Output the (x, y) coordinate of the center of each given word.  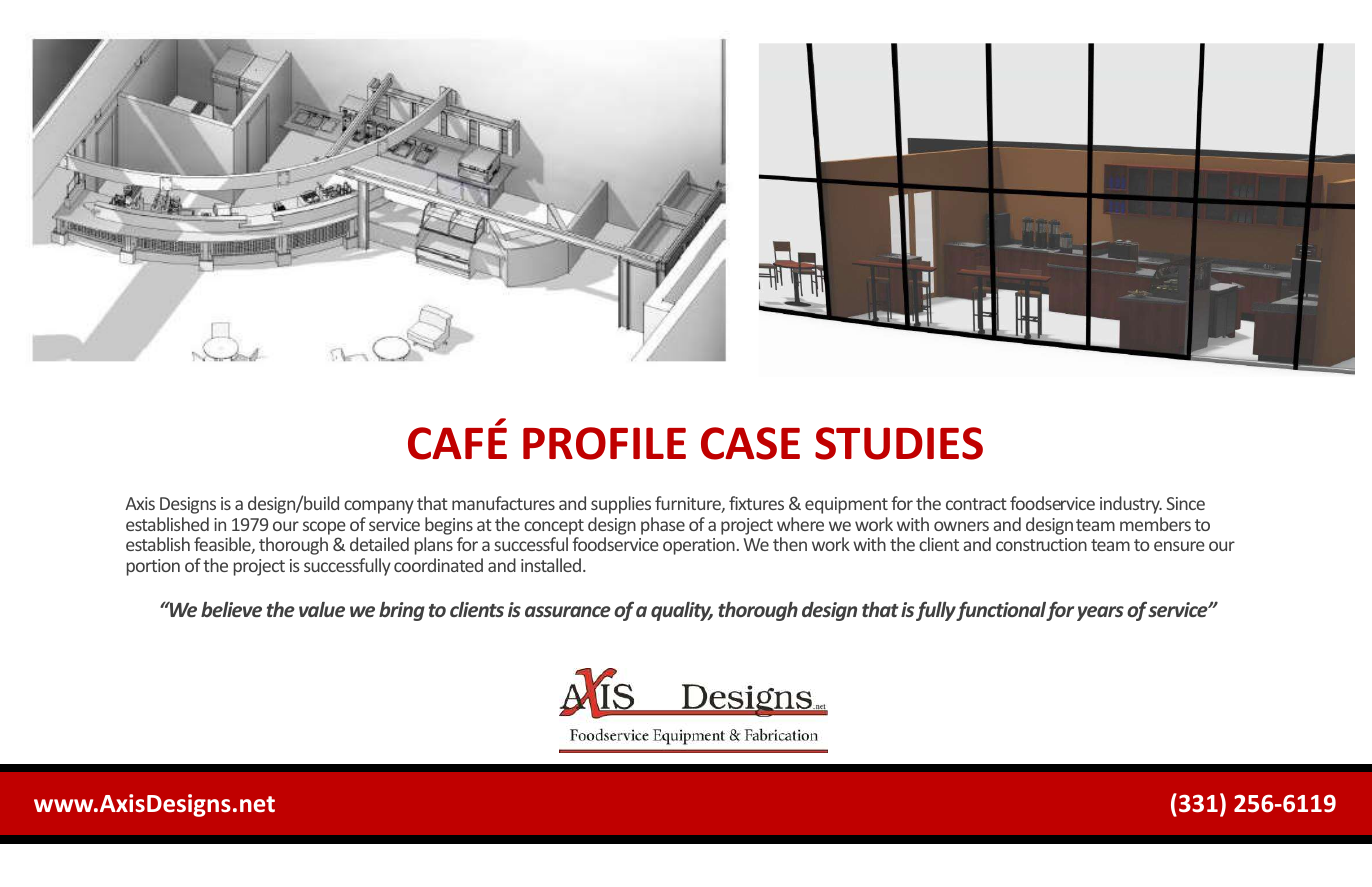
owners (961, 526)
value (322, 609)
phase (663, 526)
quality (682, 611)
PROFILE (604, 443)
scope (324, 528)
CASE (750, 443)
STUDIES (899, 443)
